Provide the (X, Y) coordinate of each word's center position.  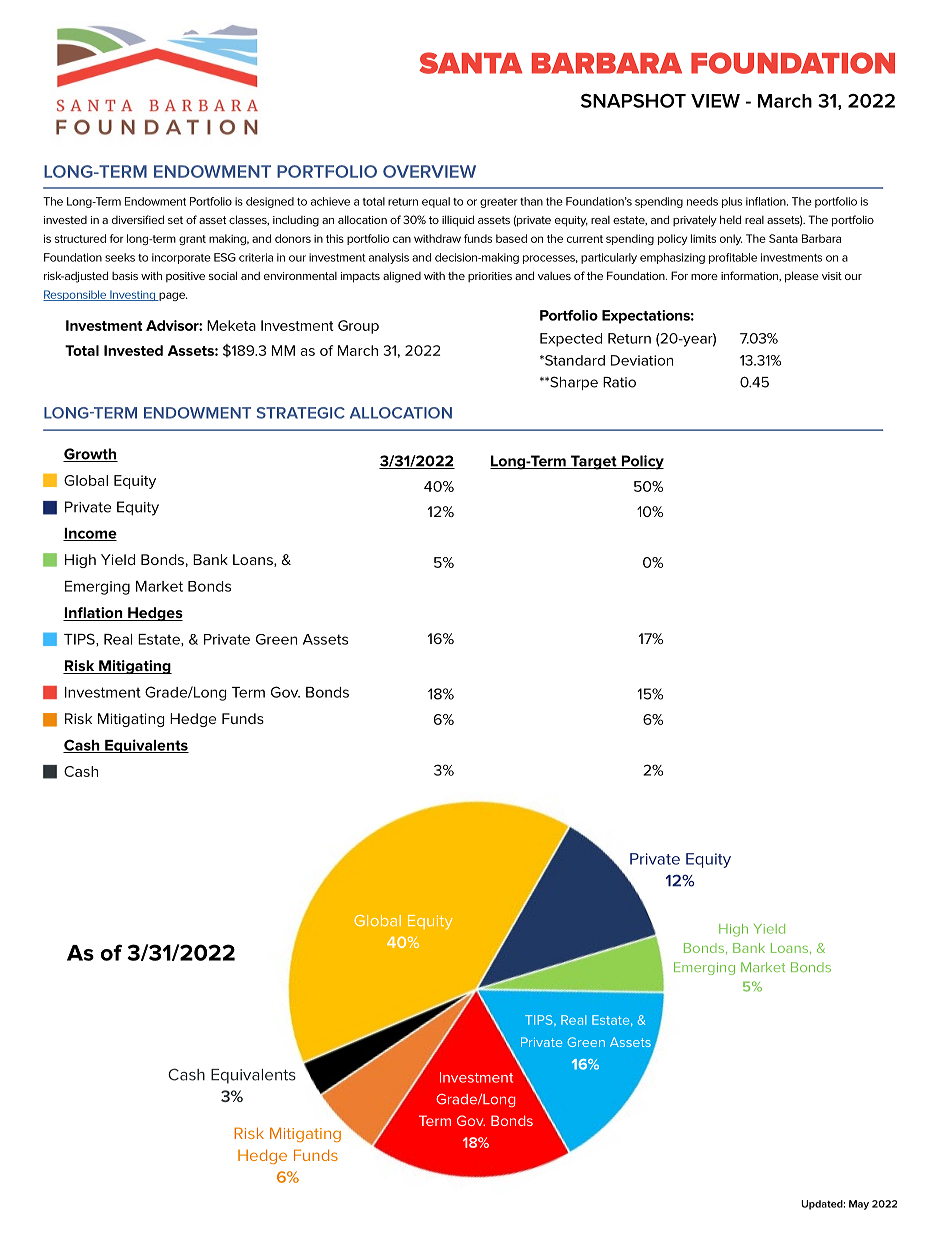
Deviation (642, 360)
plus (732, 202)
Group (358, 327)
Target (594, 462)
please (802, 277)
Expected (571, 340)
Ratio (619, 382)
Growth (90, 455)
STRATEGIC (301, 413)
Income (90, 534)
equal (436, 202)
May (859, 1205)
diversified (138, 219)
